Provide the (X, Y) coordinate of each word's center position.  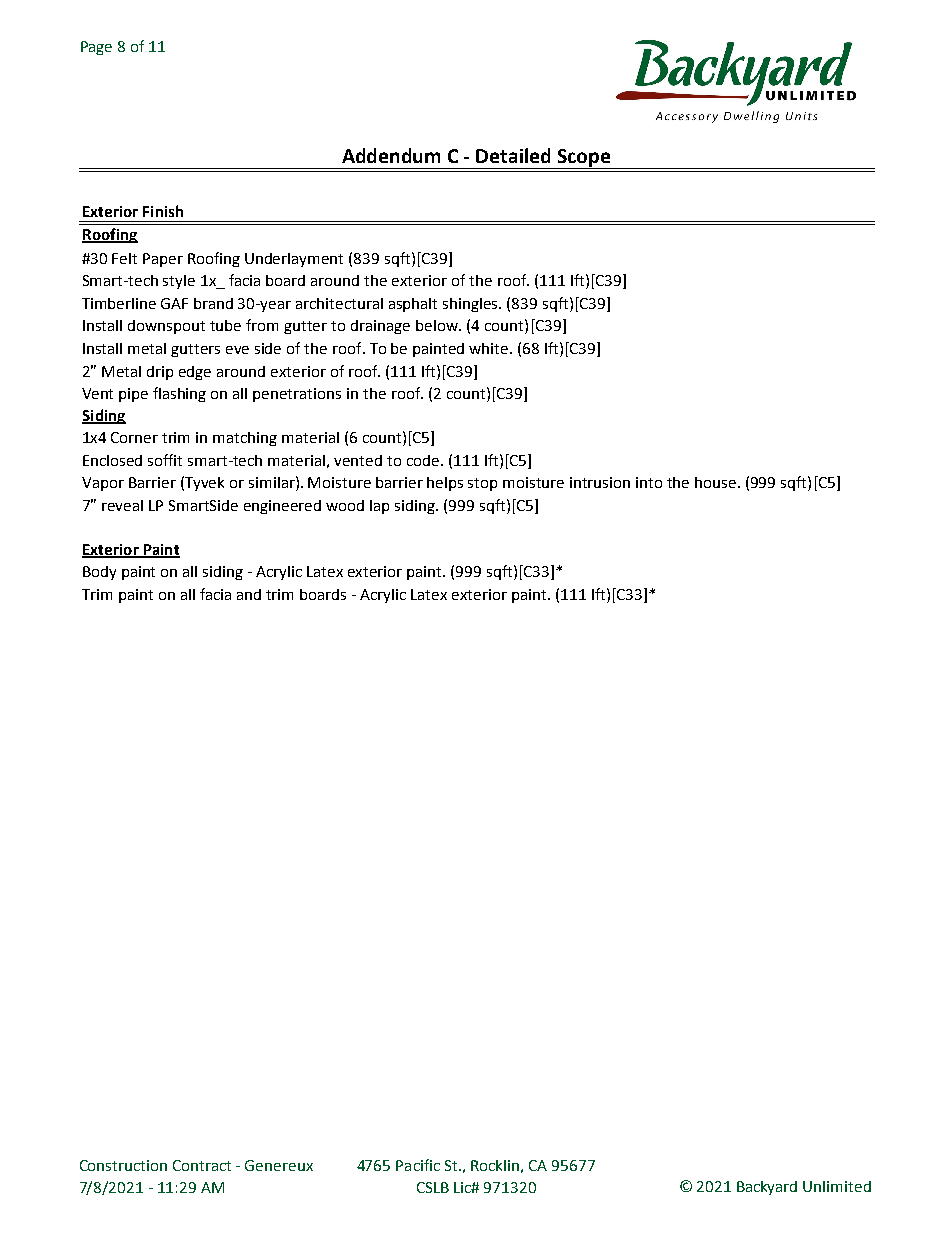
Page (96, 48)
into (649, 482)
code (424, 460)
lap (379, 507)
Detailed (513, 155)
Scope (584, 159)
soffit (165, 460)
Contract (202, 1165)
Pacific (418, 1165)
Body (99, 573)
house (717, 482)
